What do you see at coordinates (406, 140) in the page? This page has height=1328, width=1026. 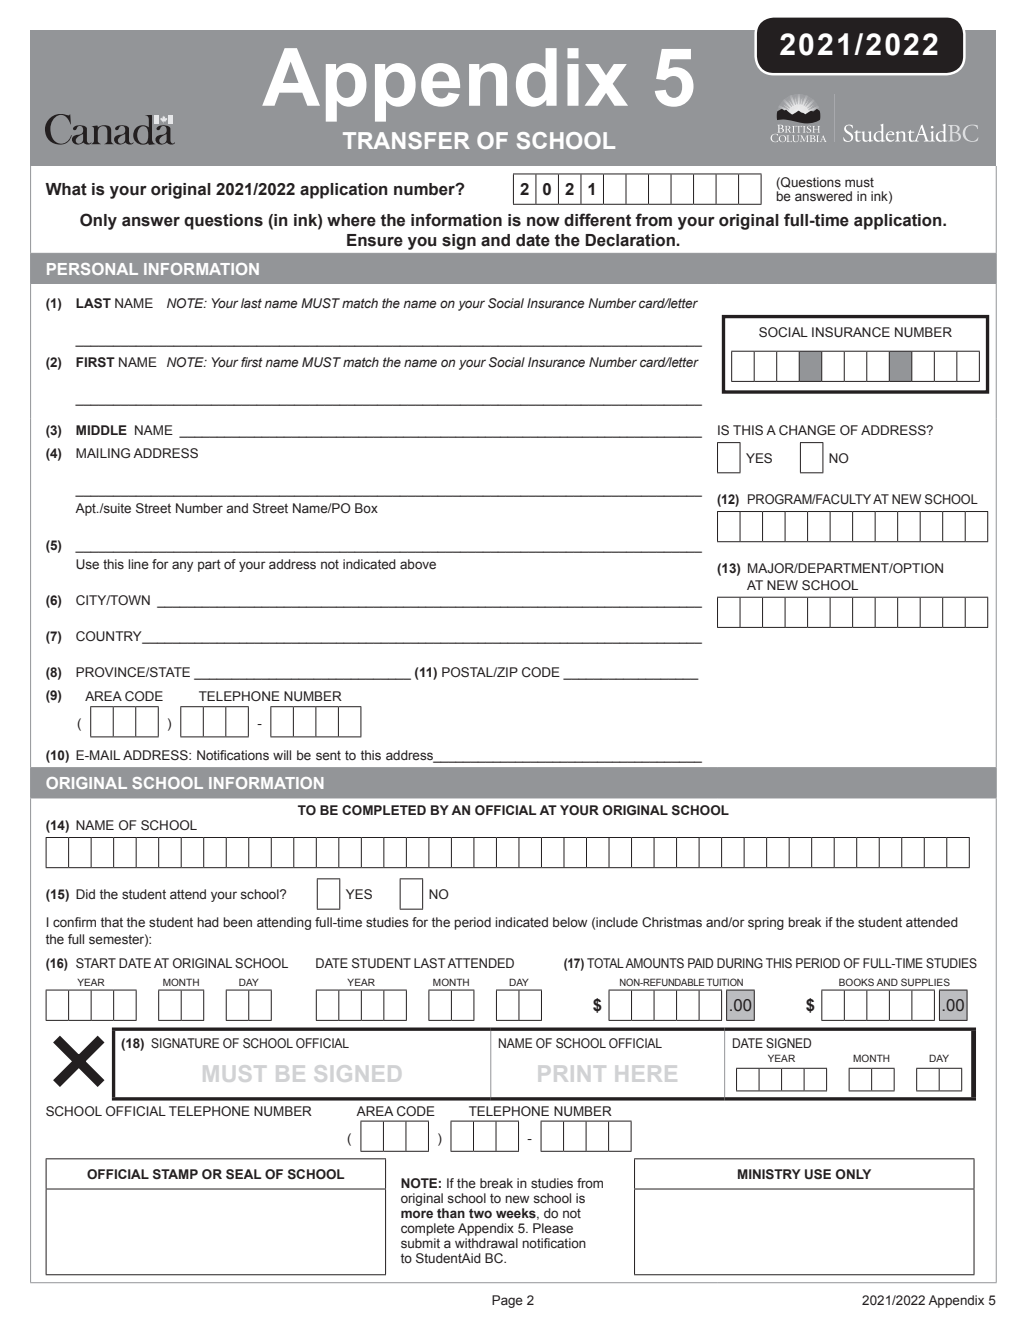 I see `TRANSFER` at bounding box center [406, 140].
